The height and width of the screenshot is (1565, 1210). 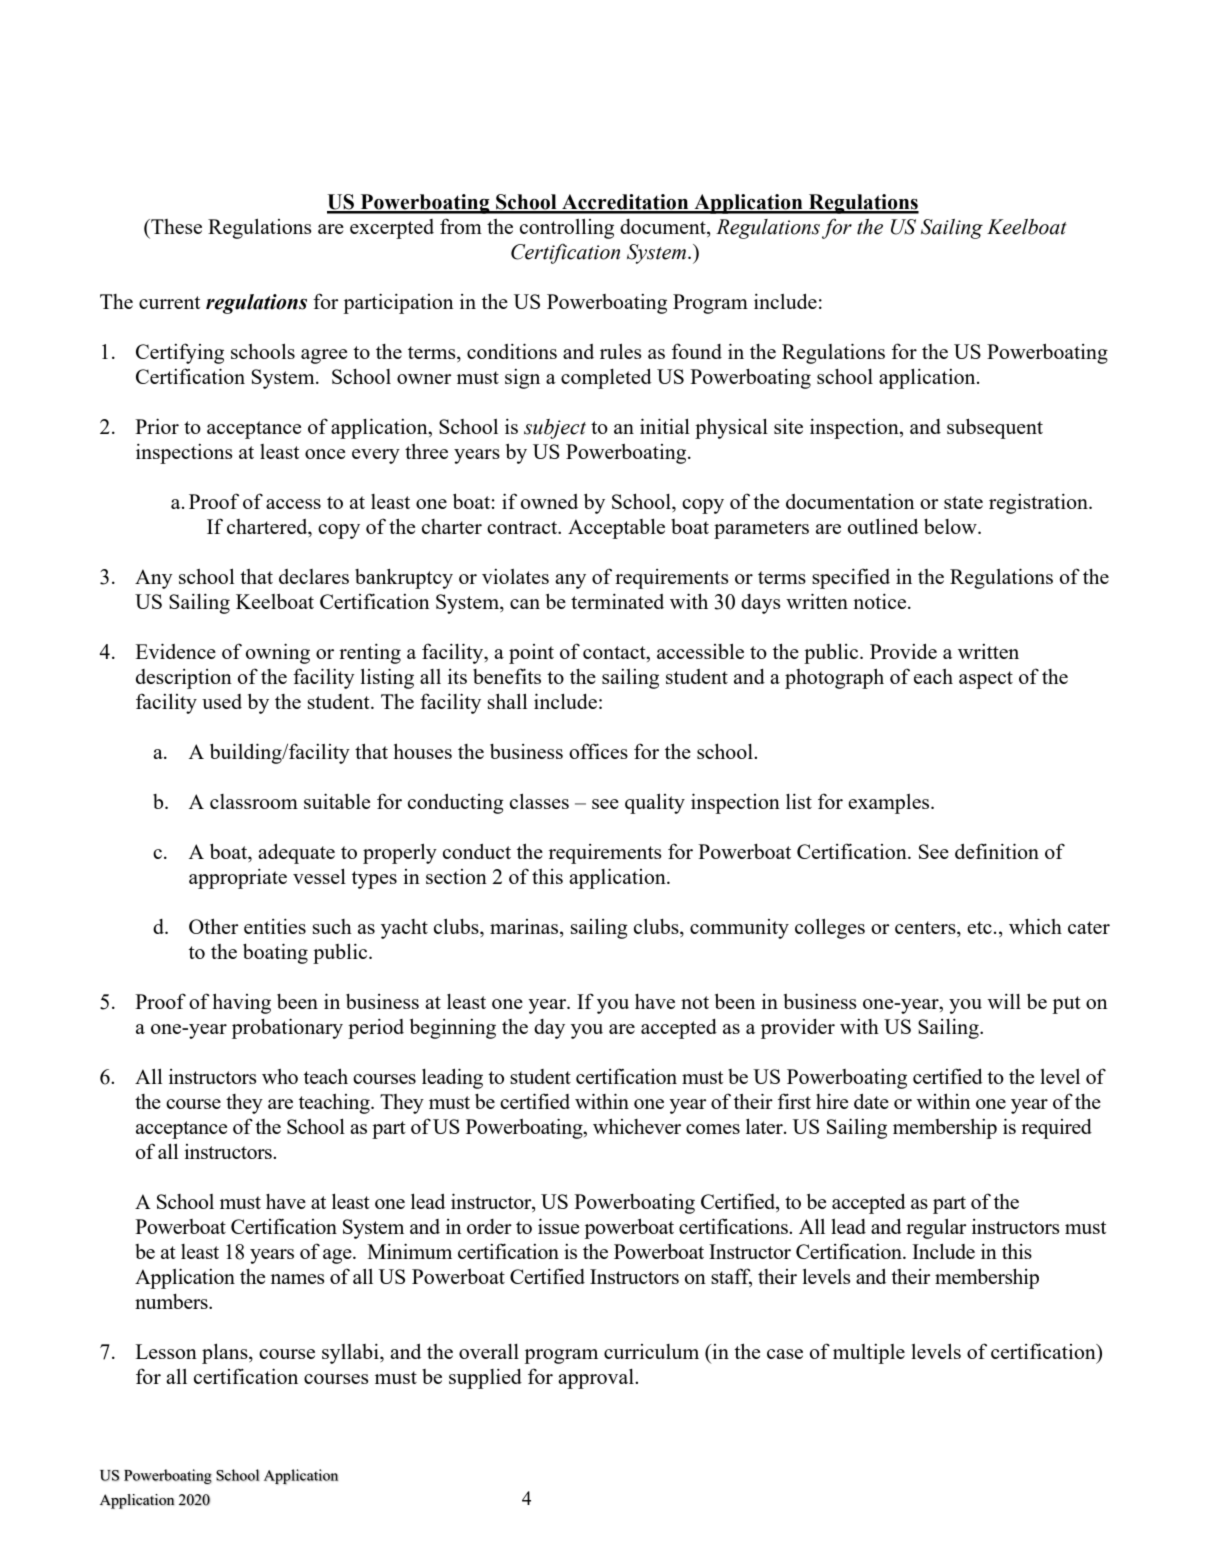 I want to click on will, so click(x=1004, y=1001).
